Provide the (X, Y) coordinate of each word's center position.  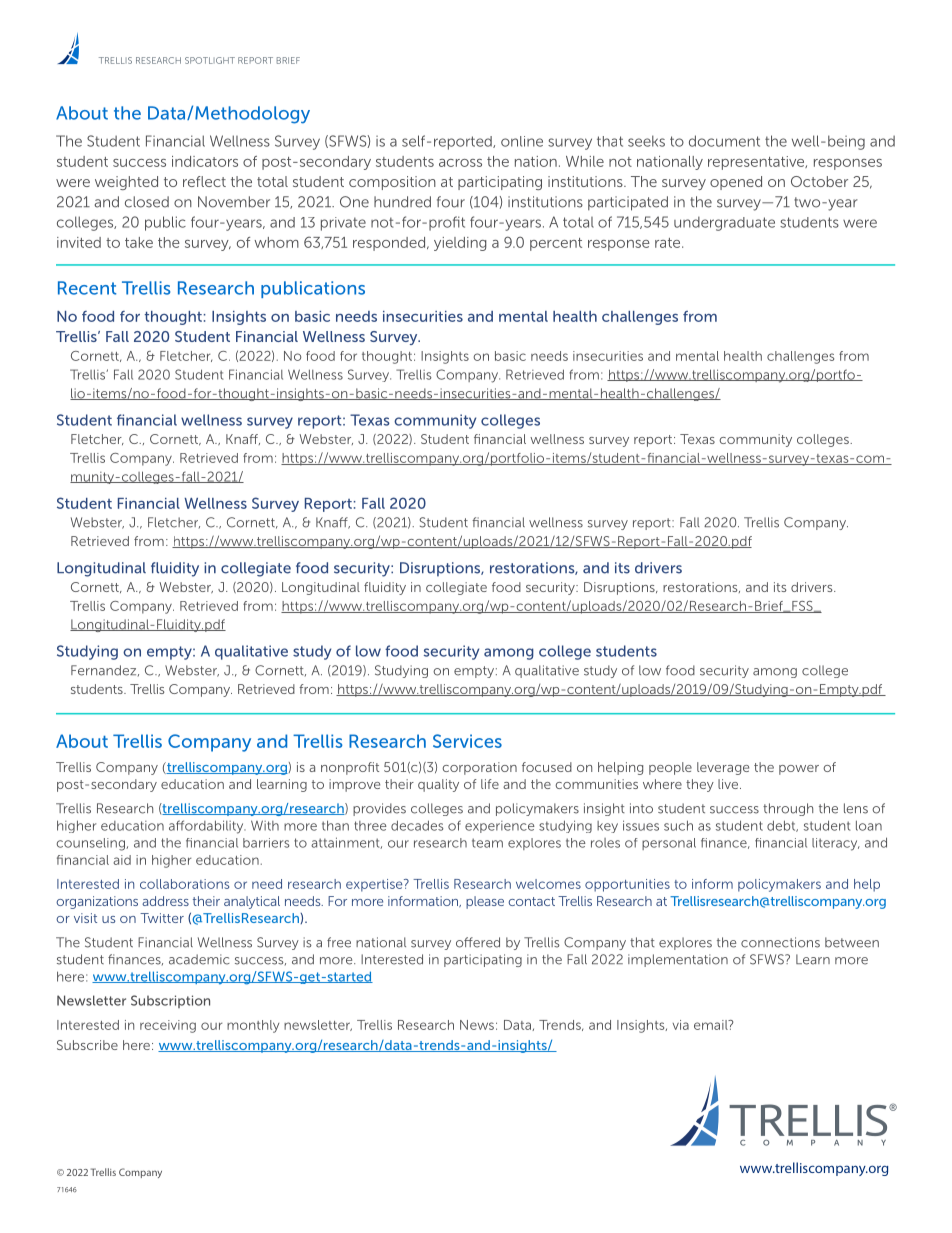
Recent (87, 288)
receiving (168, 1026)
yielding (460, 244)
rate (669, 243)
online (522, 141)
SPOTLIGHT (210, 60)
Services (467, 741)
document (724, 141)
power (799, 770)
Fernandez (105, 670)
